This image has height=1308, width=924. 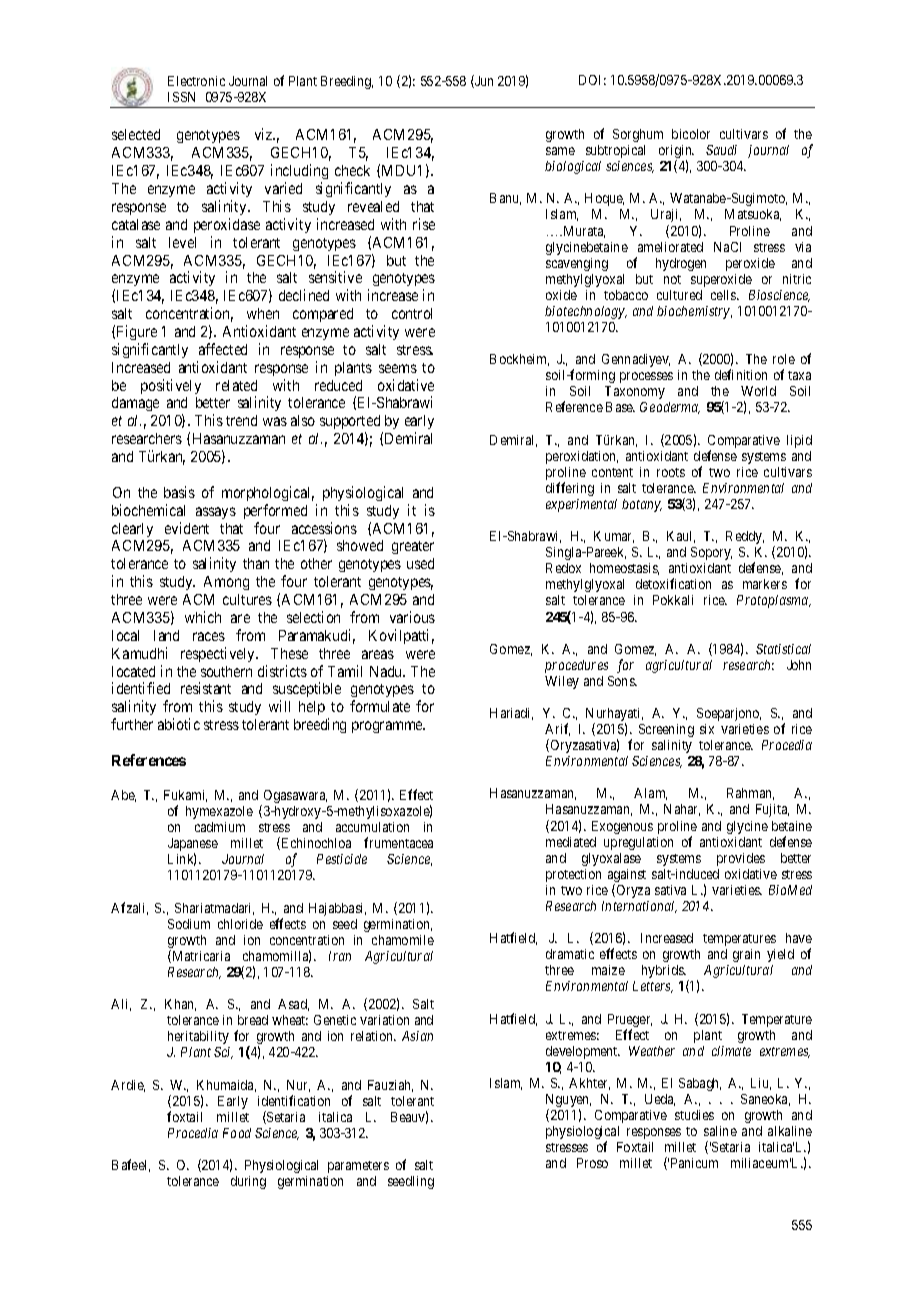 What do you see at coordinates (181, 97) in the image?
I see `ISSN` at bounding box center [181, 97].
